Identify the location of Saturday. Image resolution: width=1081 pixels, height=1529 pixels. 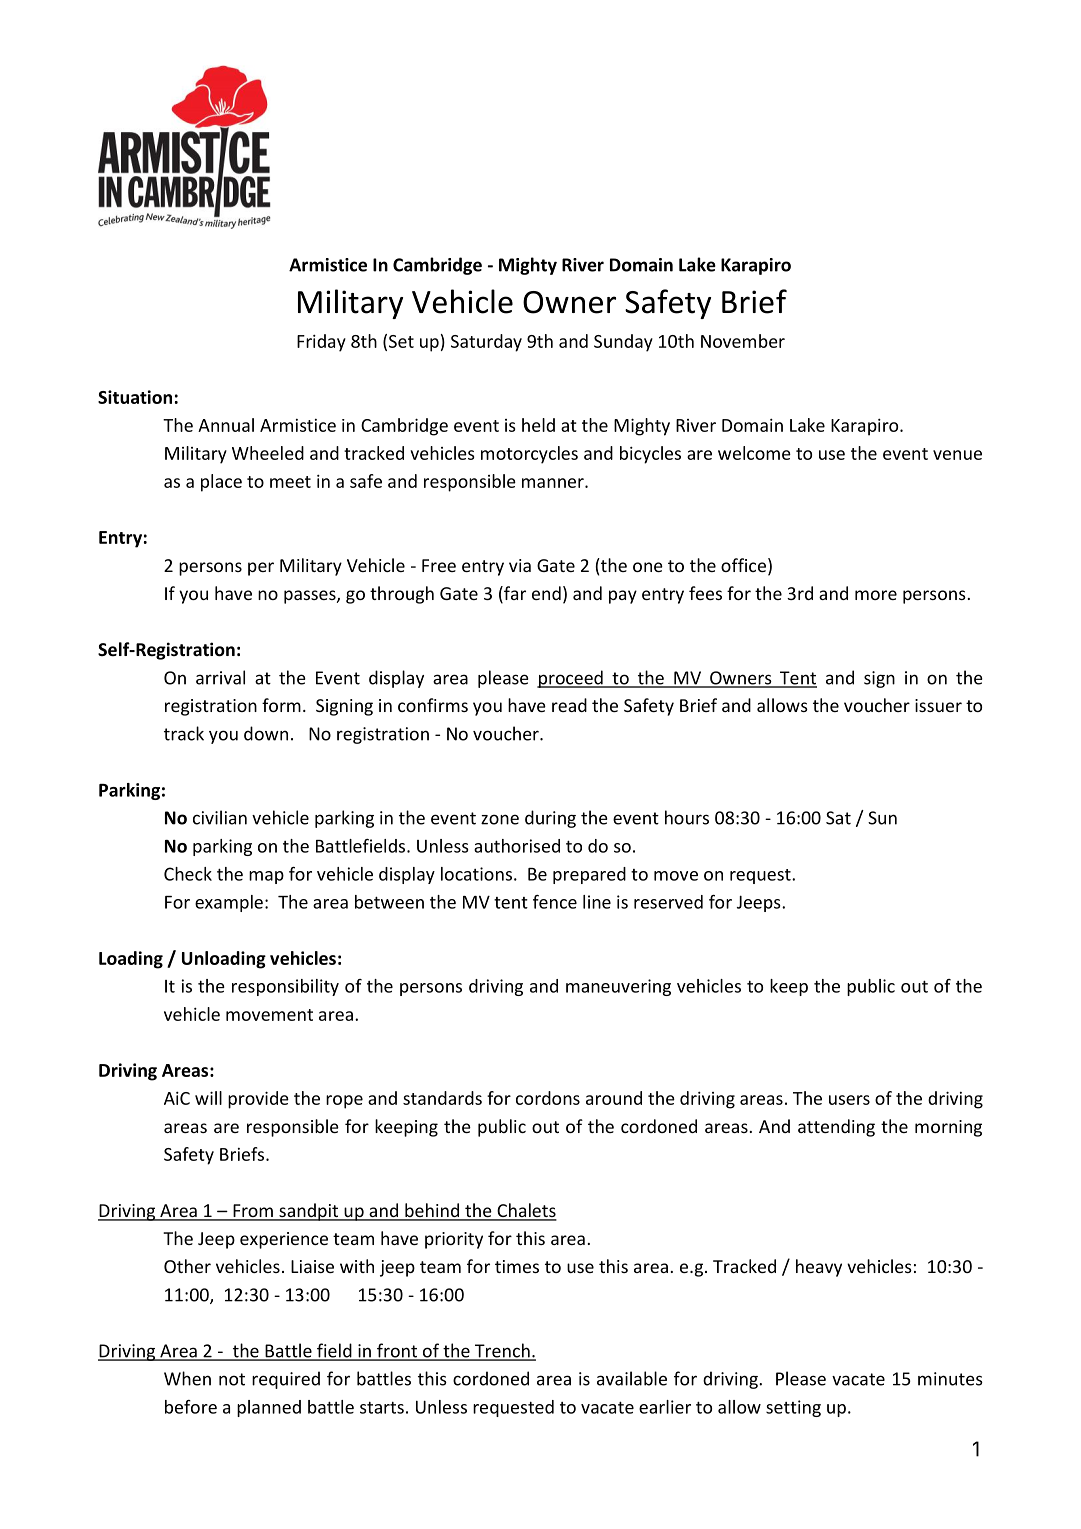
(486, 343).
